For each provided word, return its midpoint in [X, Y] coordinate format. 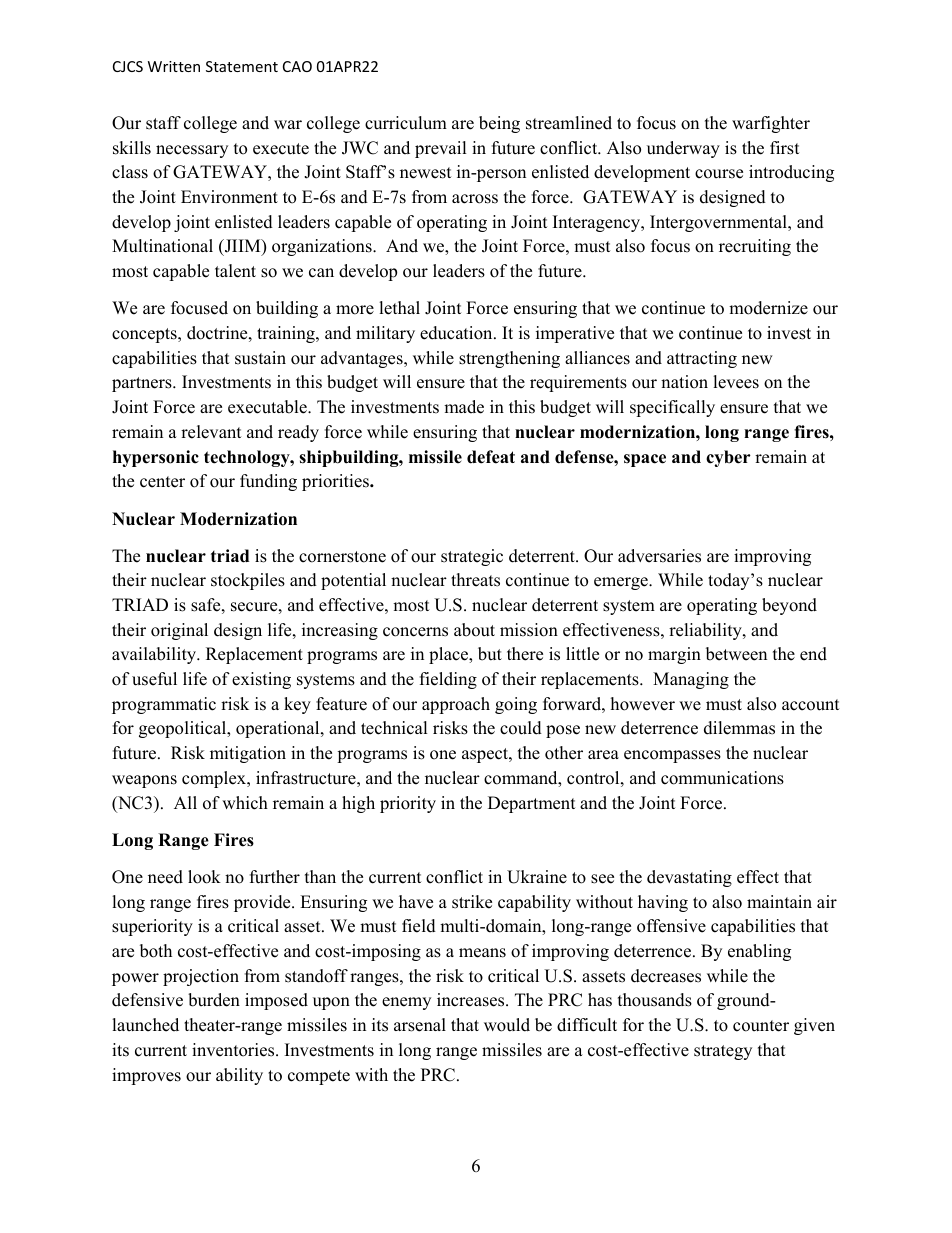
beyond [789, 606]
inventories [234, 1050]
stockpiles [248, 581]
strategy [723, 1052]
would [507, 1025]
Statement [242, 66]
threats [475, 580]
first [785, 148]
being [499, 124]
